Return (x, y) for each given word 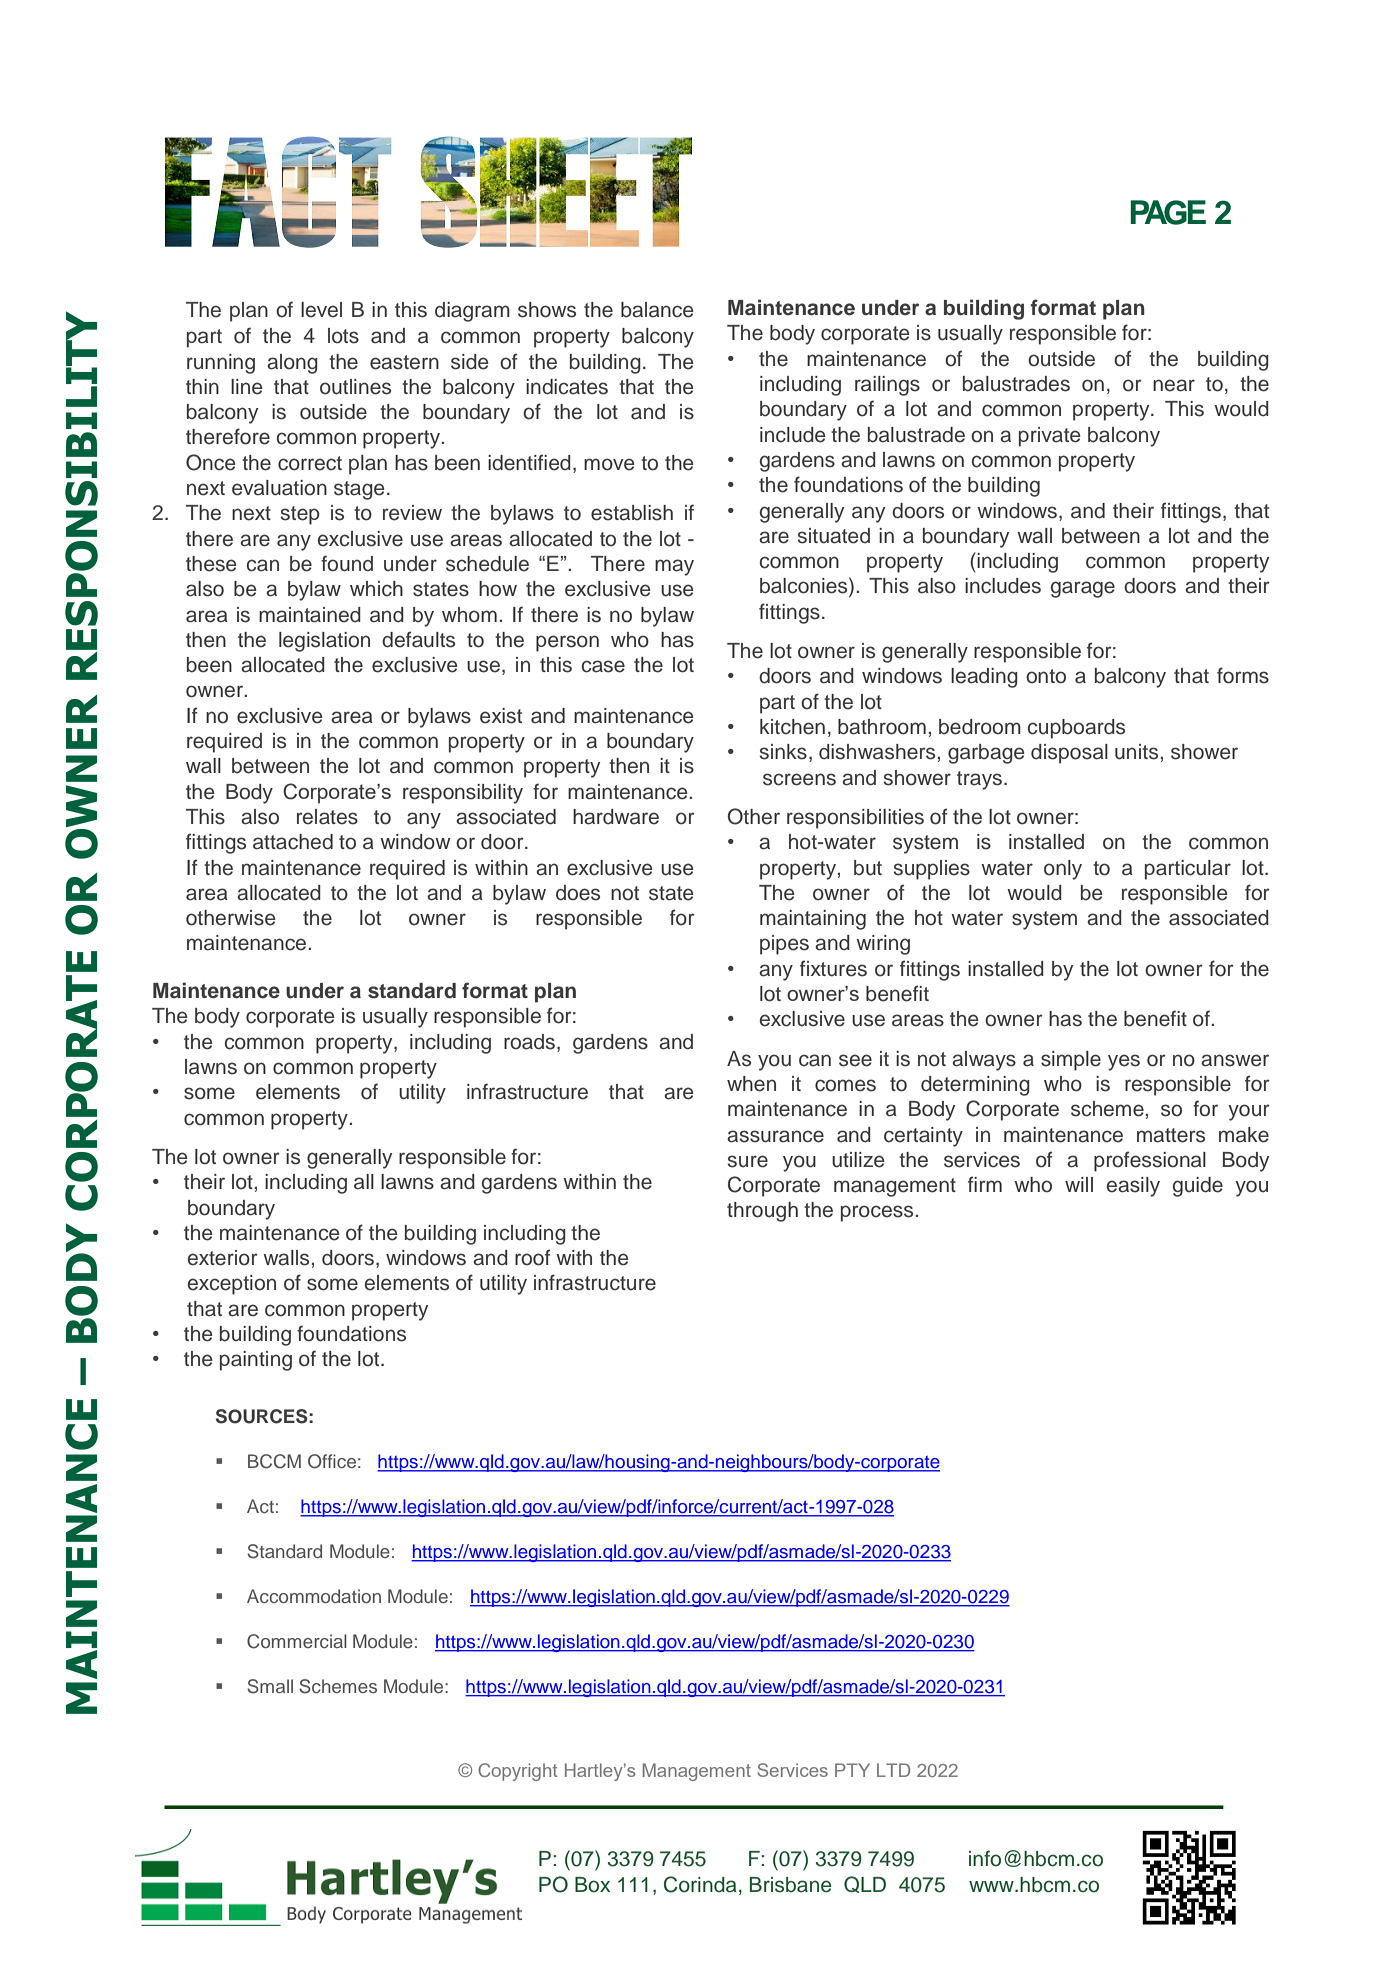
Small (270, 1686)
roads (531, 1043)
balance (657, 310)
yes (1124, 1062)
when (751, 1084)
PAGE (1168, 212)
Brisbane (791, 1885)
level (321, 310)
